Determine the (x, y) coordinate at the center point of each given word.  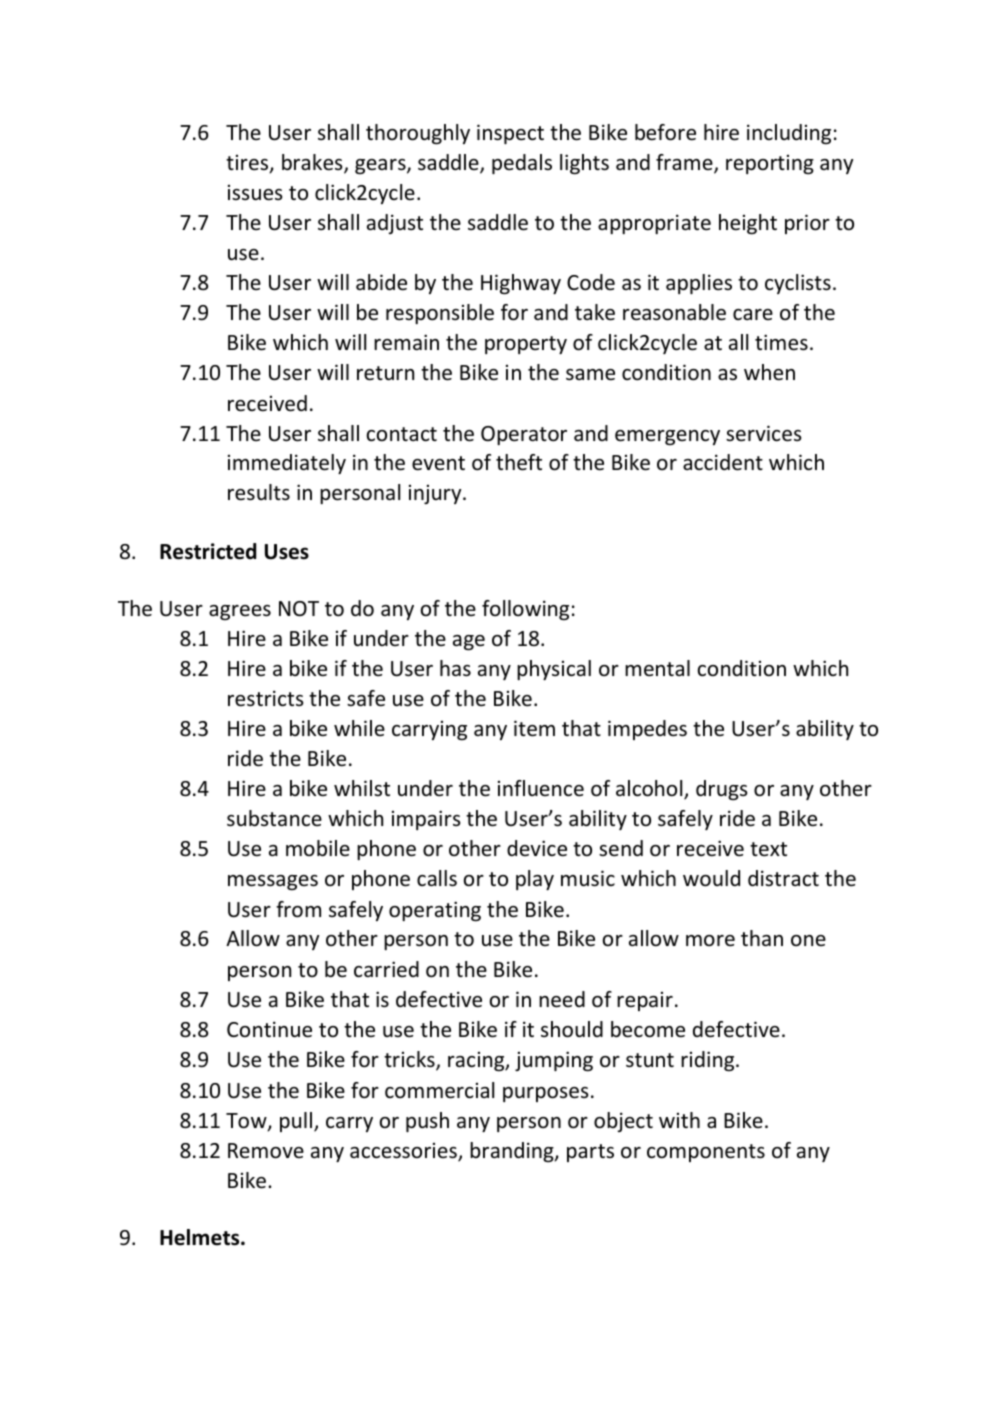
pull (296, 1122)
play (535, 880)
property (526, 345)
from (298, 909)
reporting (770, 164)
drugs (721, 790)
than (762, 938)
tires (248, 164)
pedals (522, 164)
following (525, 610)
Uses (287, 552)
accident (723, 462)
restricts (265, 698)
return (385, 373)
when (769, 372)
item (534, 728)
